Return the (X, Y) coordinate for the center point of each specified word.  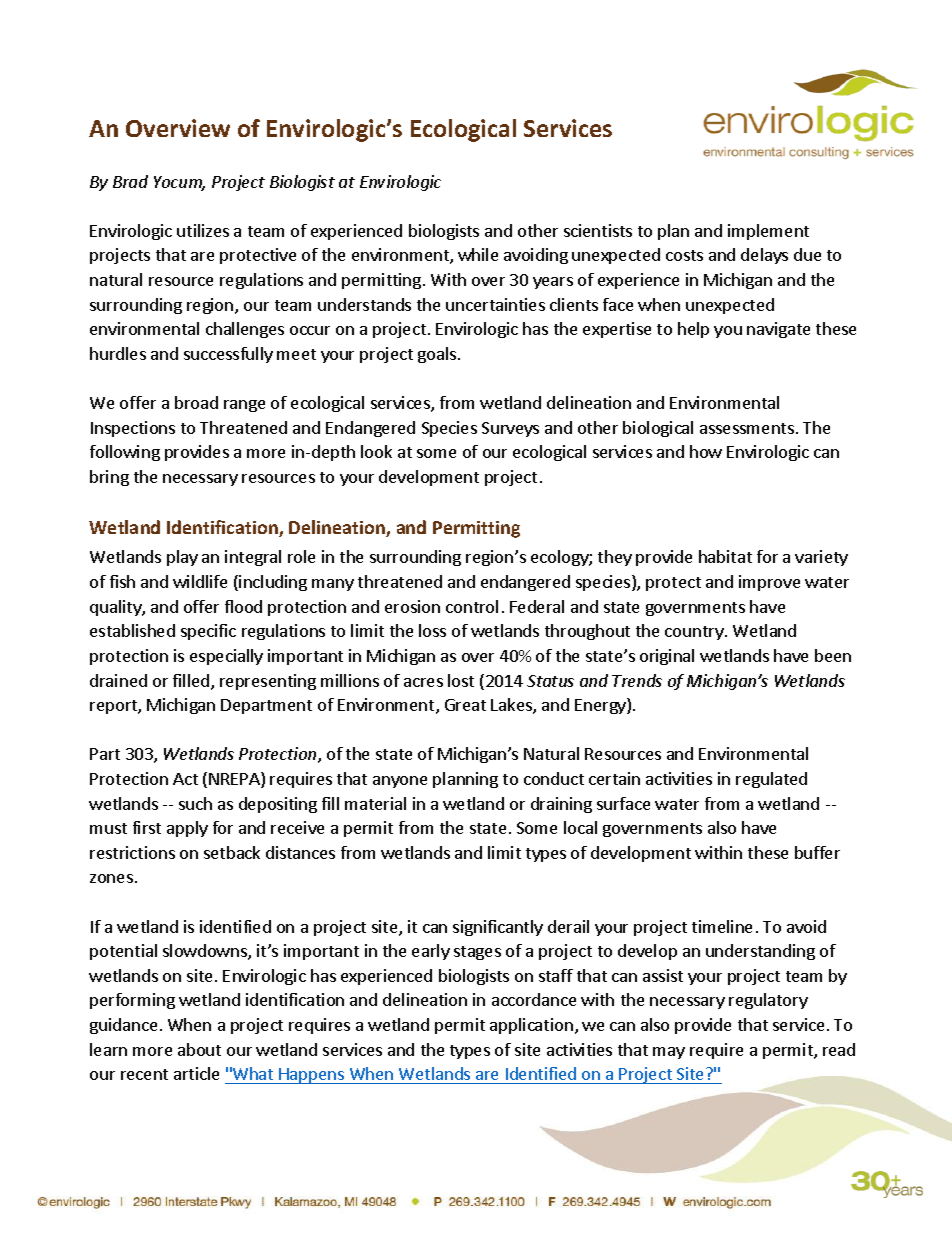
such (195, 803)
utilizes (203, 230)
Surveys (510, 429)
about (199, 1049)
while (478, 254)
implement (768, 232)
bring (109, 478)
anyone (400, 782)
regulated (771, 780)
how (706, 451)
